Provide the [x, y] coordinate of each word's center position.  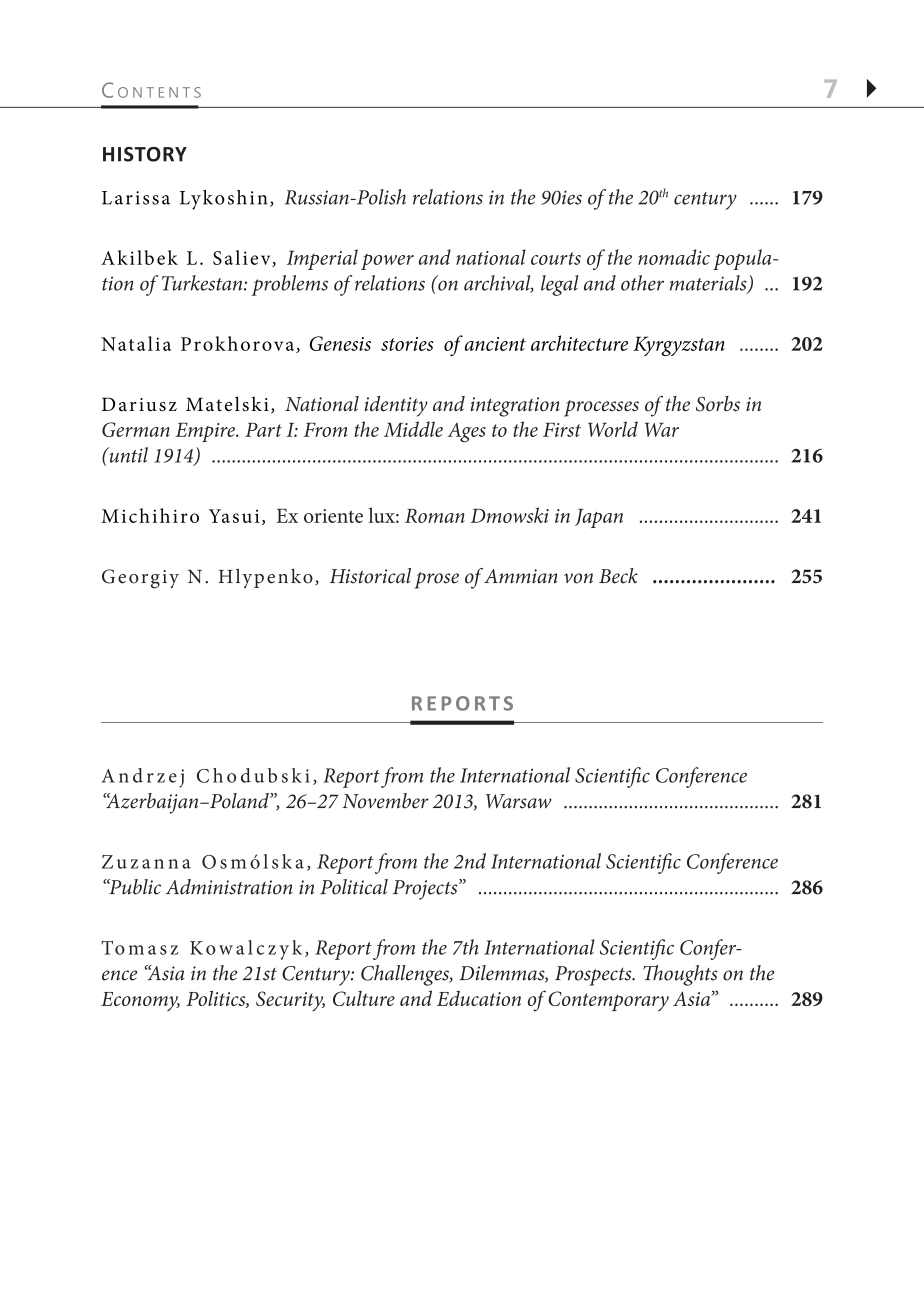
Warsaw [519, 801]
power [387, 262]
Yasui [234, 516]
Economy [140, 1001]
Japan [599, 518]
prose [436, 580]
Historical [370, 576]
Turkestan [203, 283]
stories [407, 344]
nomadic [674, 257]
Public [134, 887]
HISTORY [145, 154]
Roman [435, 516]
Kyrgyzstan [679, 346]
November [385, 801]
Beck [618, 576]
